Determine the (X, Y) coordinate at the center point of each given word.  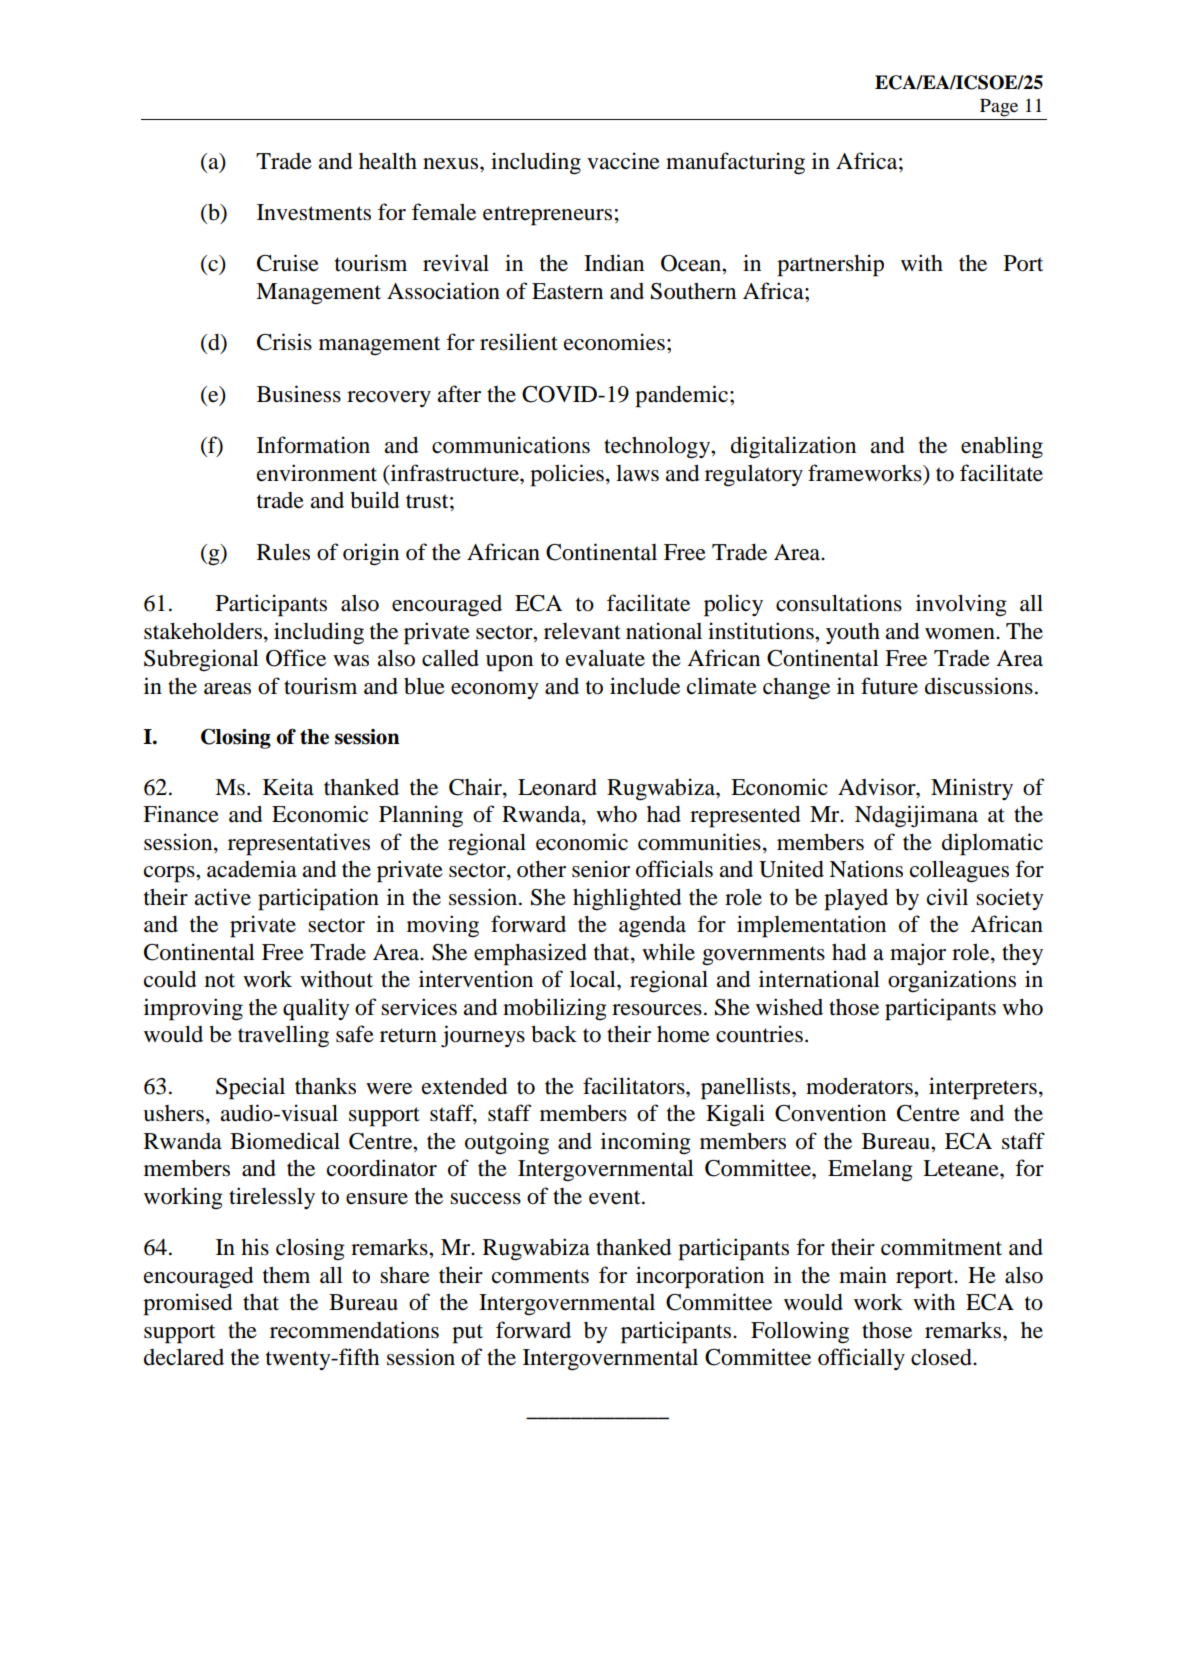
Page (999, 108)
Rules (283, 552)
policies (567, 475)
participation (318, 899)
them (286, 1275)
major (918, 954)
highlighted (627, 899)
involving (961, 605)
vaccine (623, 161)
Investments (314, 212)
